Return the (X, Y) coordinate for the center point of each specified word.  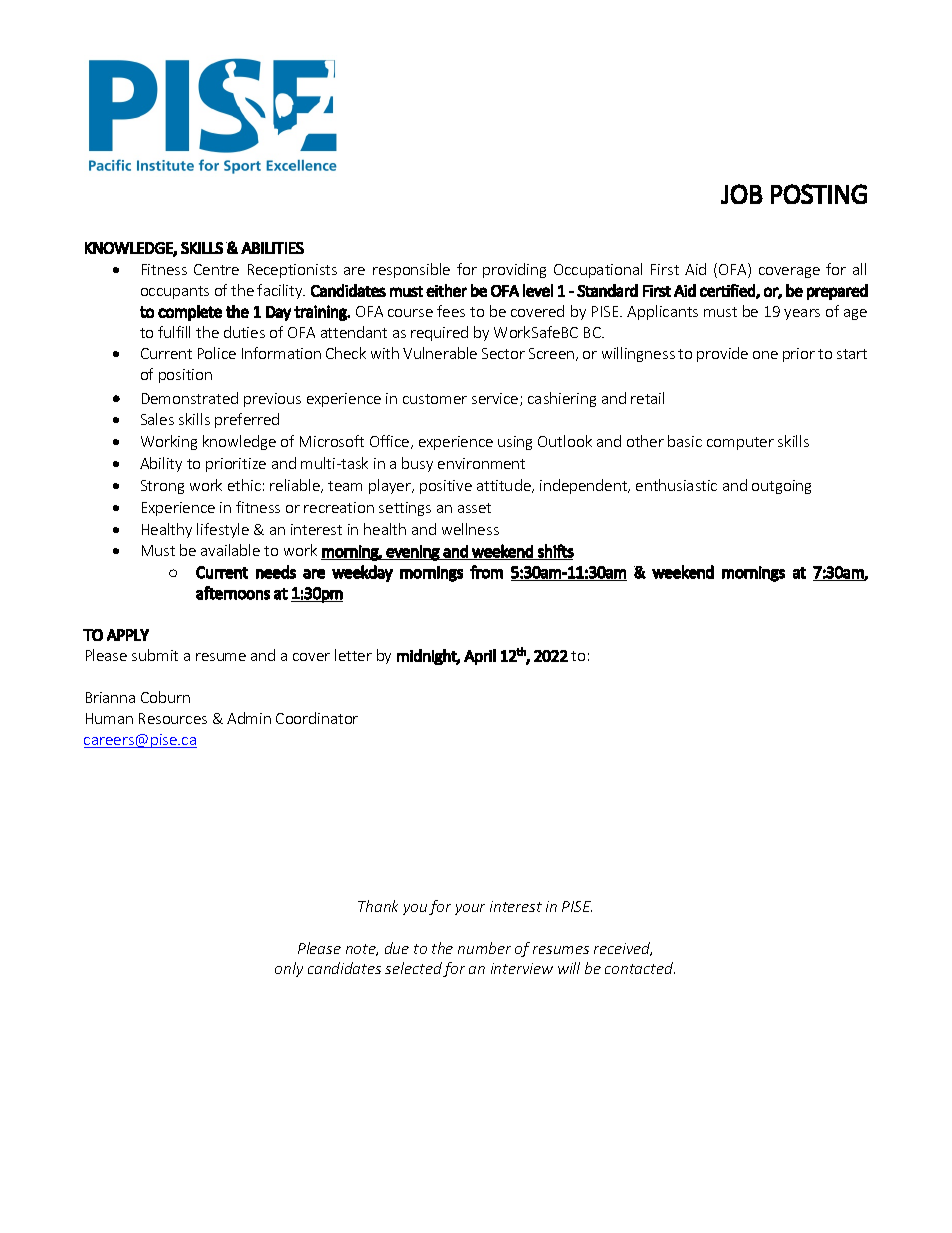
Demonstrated (190, 398)
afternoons (233, 593)
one (765, 355)
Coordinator (317, 718)
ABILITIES (272, 248)
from (486, 572)
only (289, 969)
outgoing (781, 487)
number (484, 948)
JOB (742, 194)
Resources (173, 718)
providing (514, 270)
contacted (640, 968)
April (480, 657)
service (496, 399)
